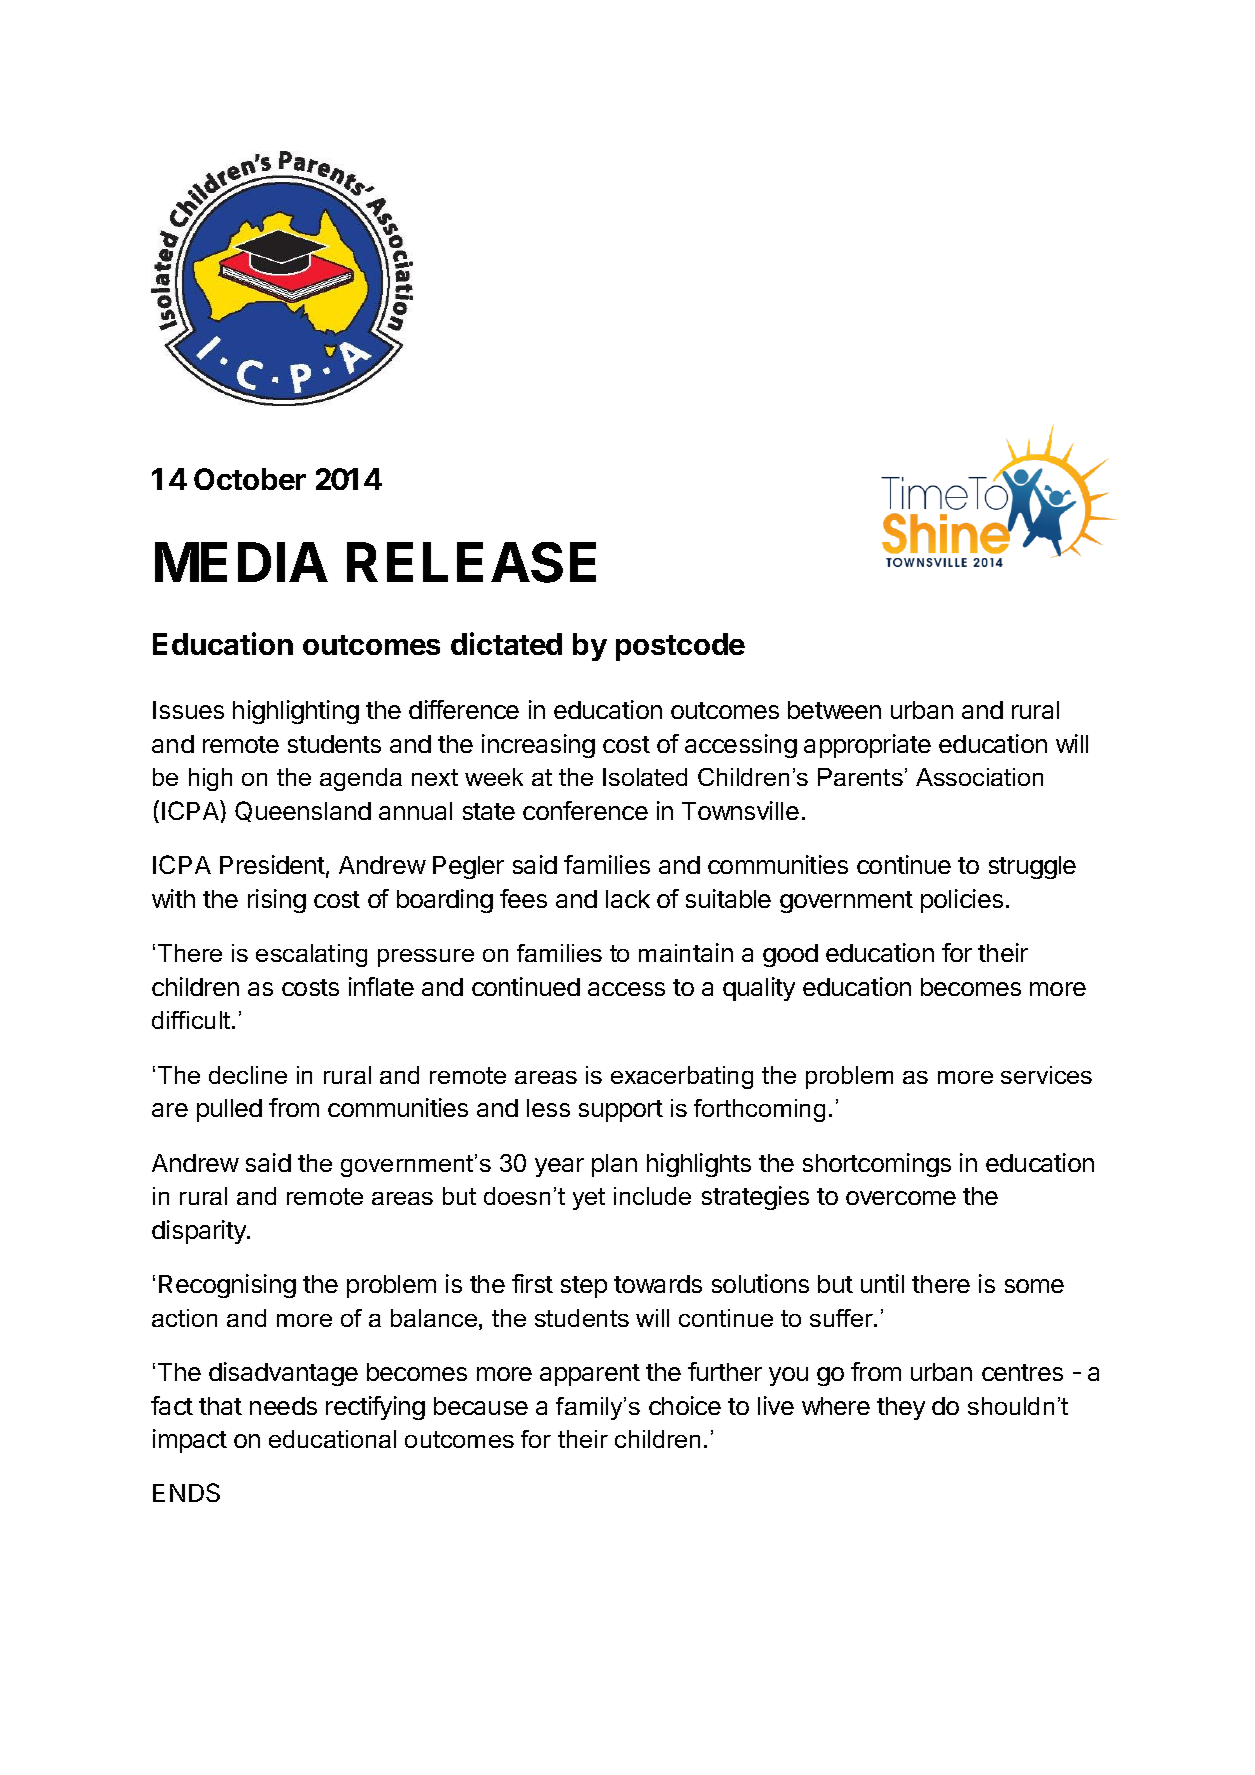  Describe the element at coordinates (190, 1441) in the page. I see `impact` at that location.
